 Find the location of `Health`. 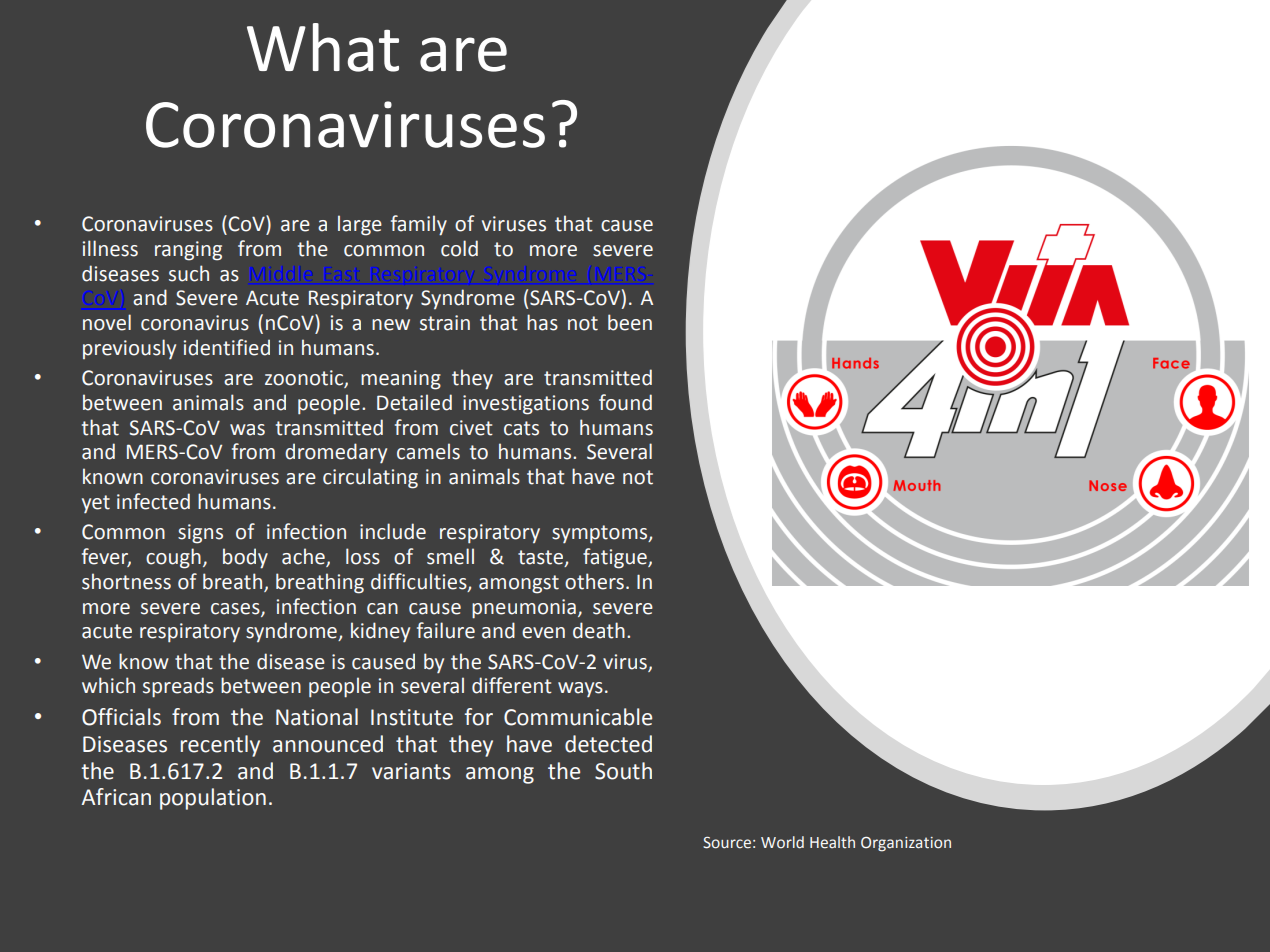

Health is located at coordinates (832, 842).
